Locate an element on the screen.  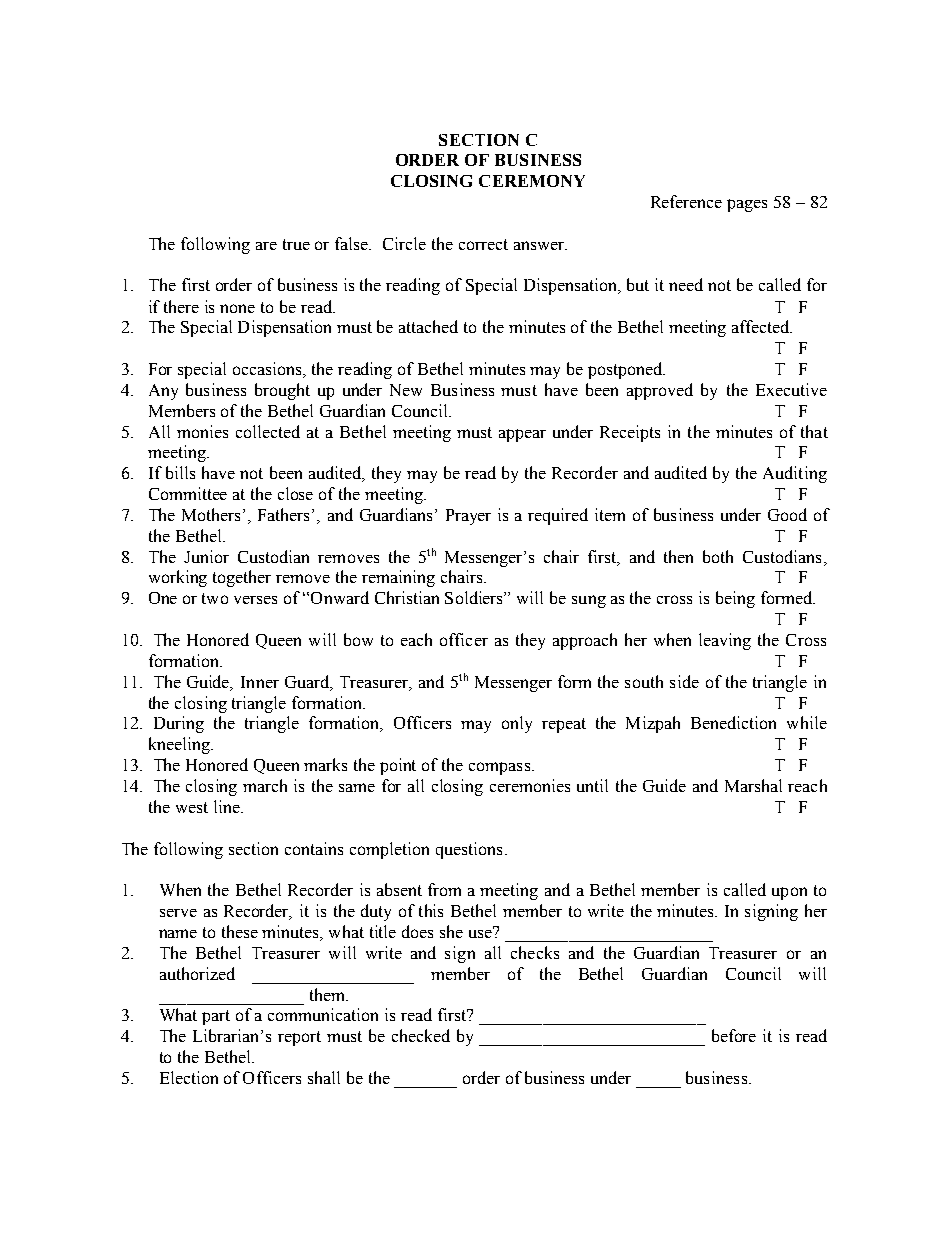
these is located at coordinates (240, 931).
